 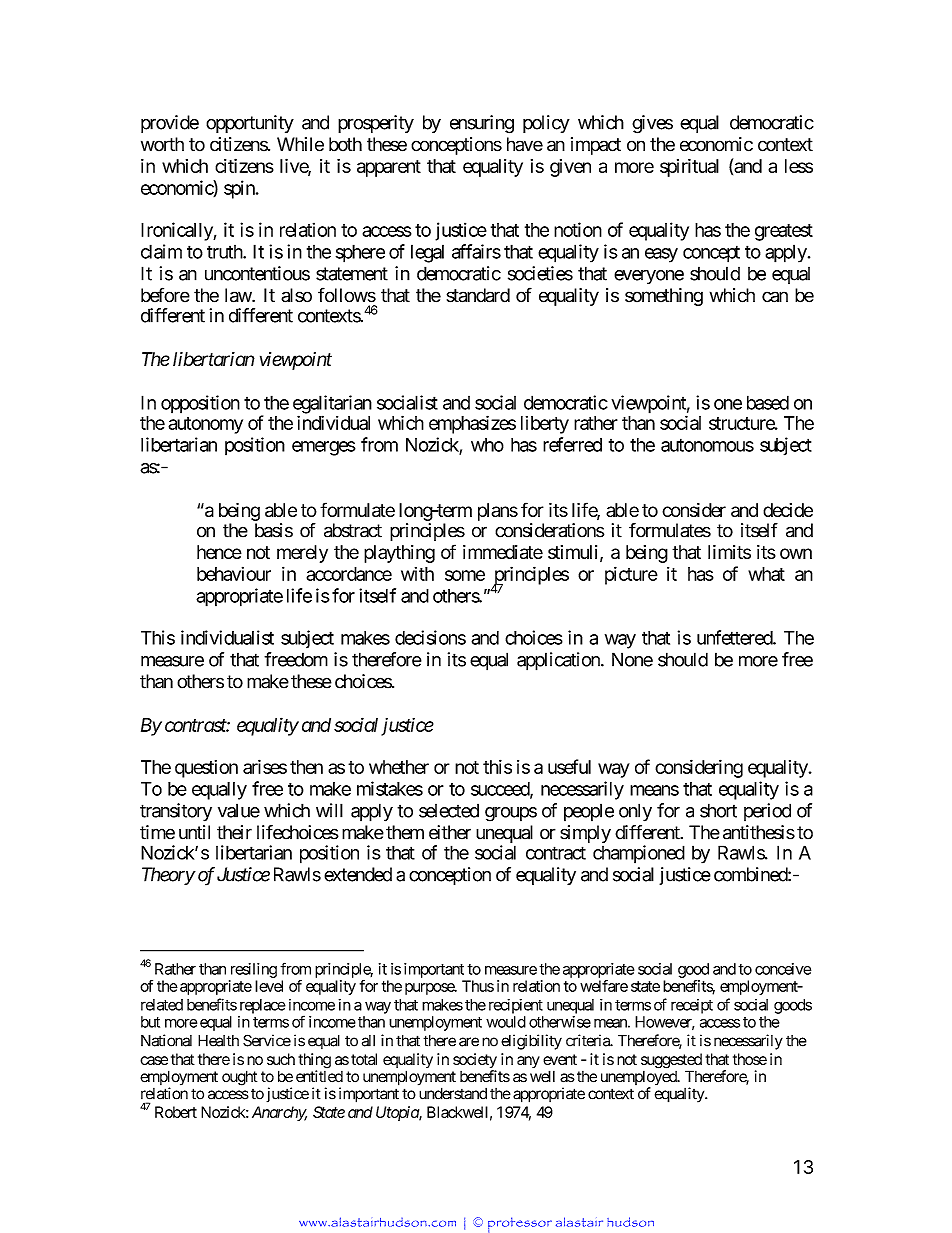 What do you see at coordinates (689, 168) in the screenshot?
I see `spiritual` at bounding box center [689, 168].
